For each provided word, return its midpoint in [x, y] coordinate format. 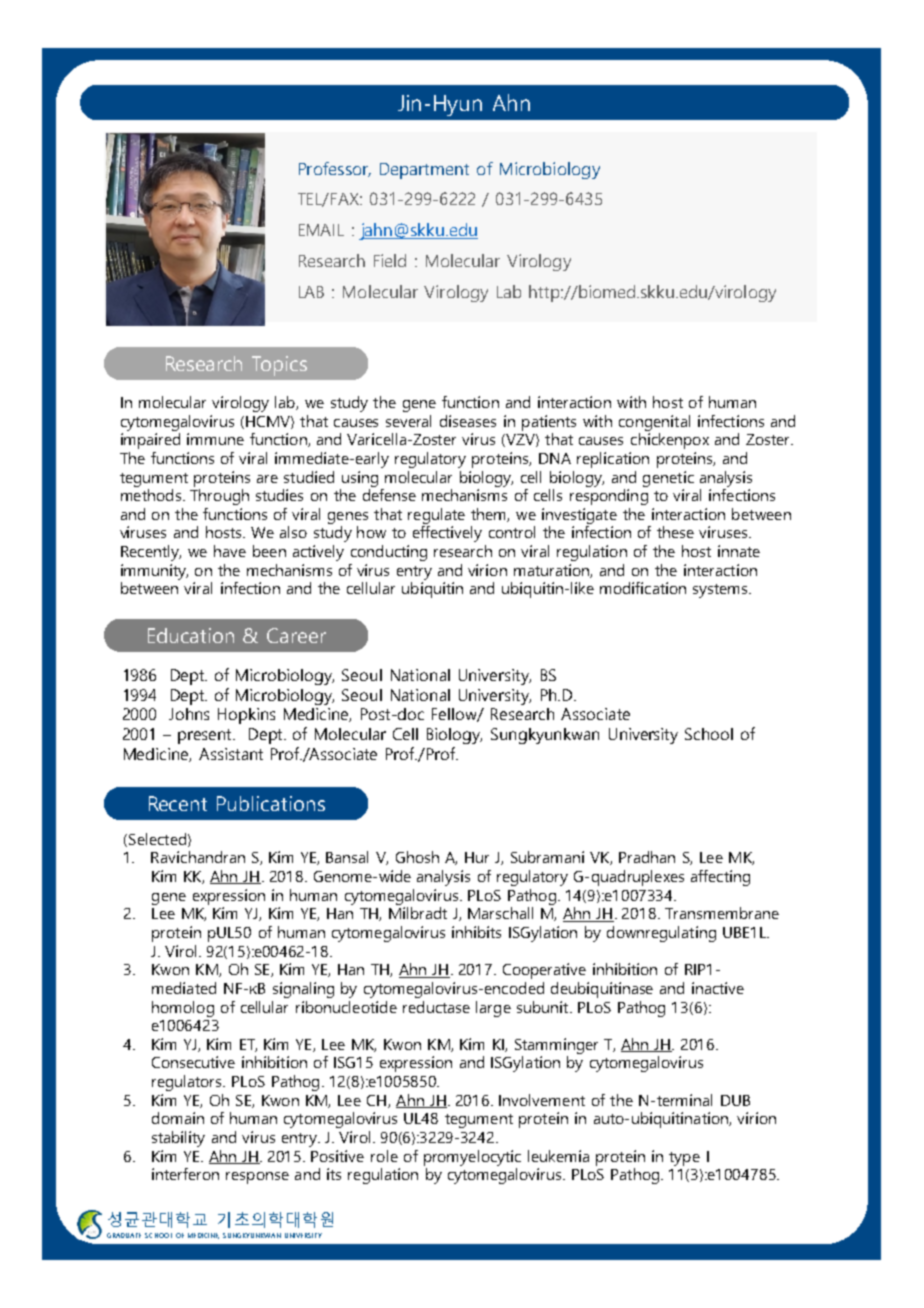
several [408, 421]
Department [424, 171]
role [384, 1156]
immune [215, 439]
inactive [718, 988]
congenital [654, 423]
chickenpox [670, 441]
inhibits [476, 932]
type [684, 1159]
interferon [185, 1174]
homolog [183, 1009]
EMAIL [321, 230]
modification [643, 588]
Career [296, 635]
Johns [189, 714]
